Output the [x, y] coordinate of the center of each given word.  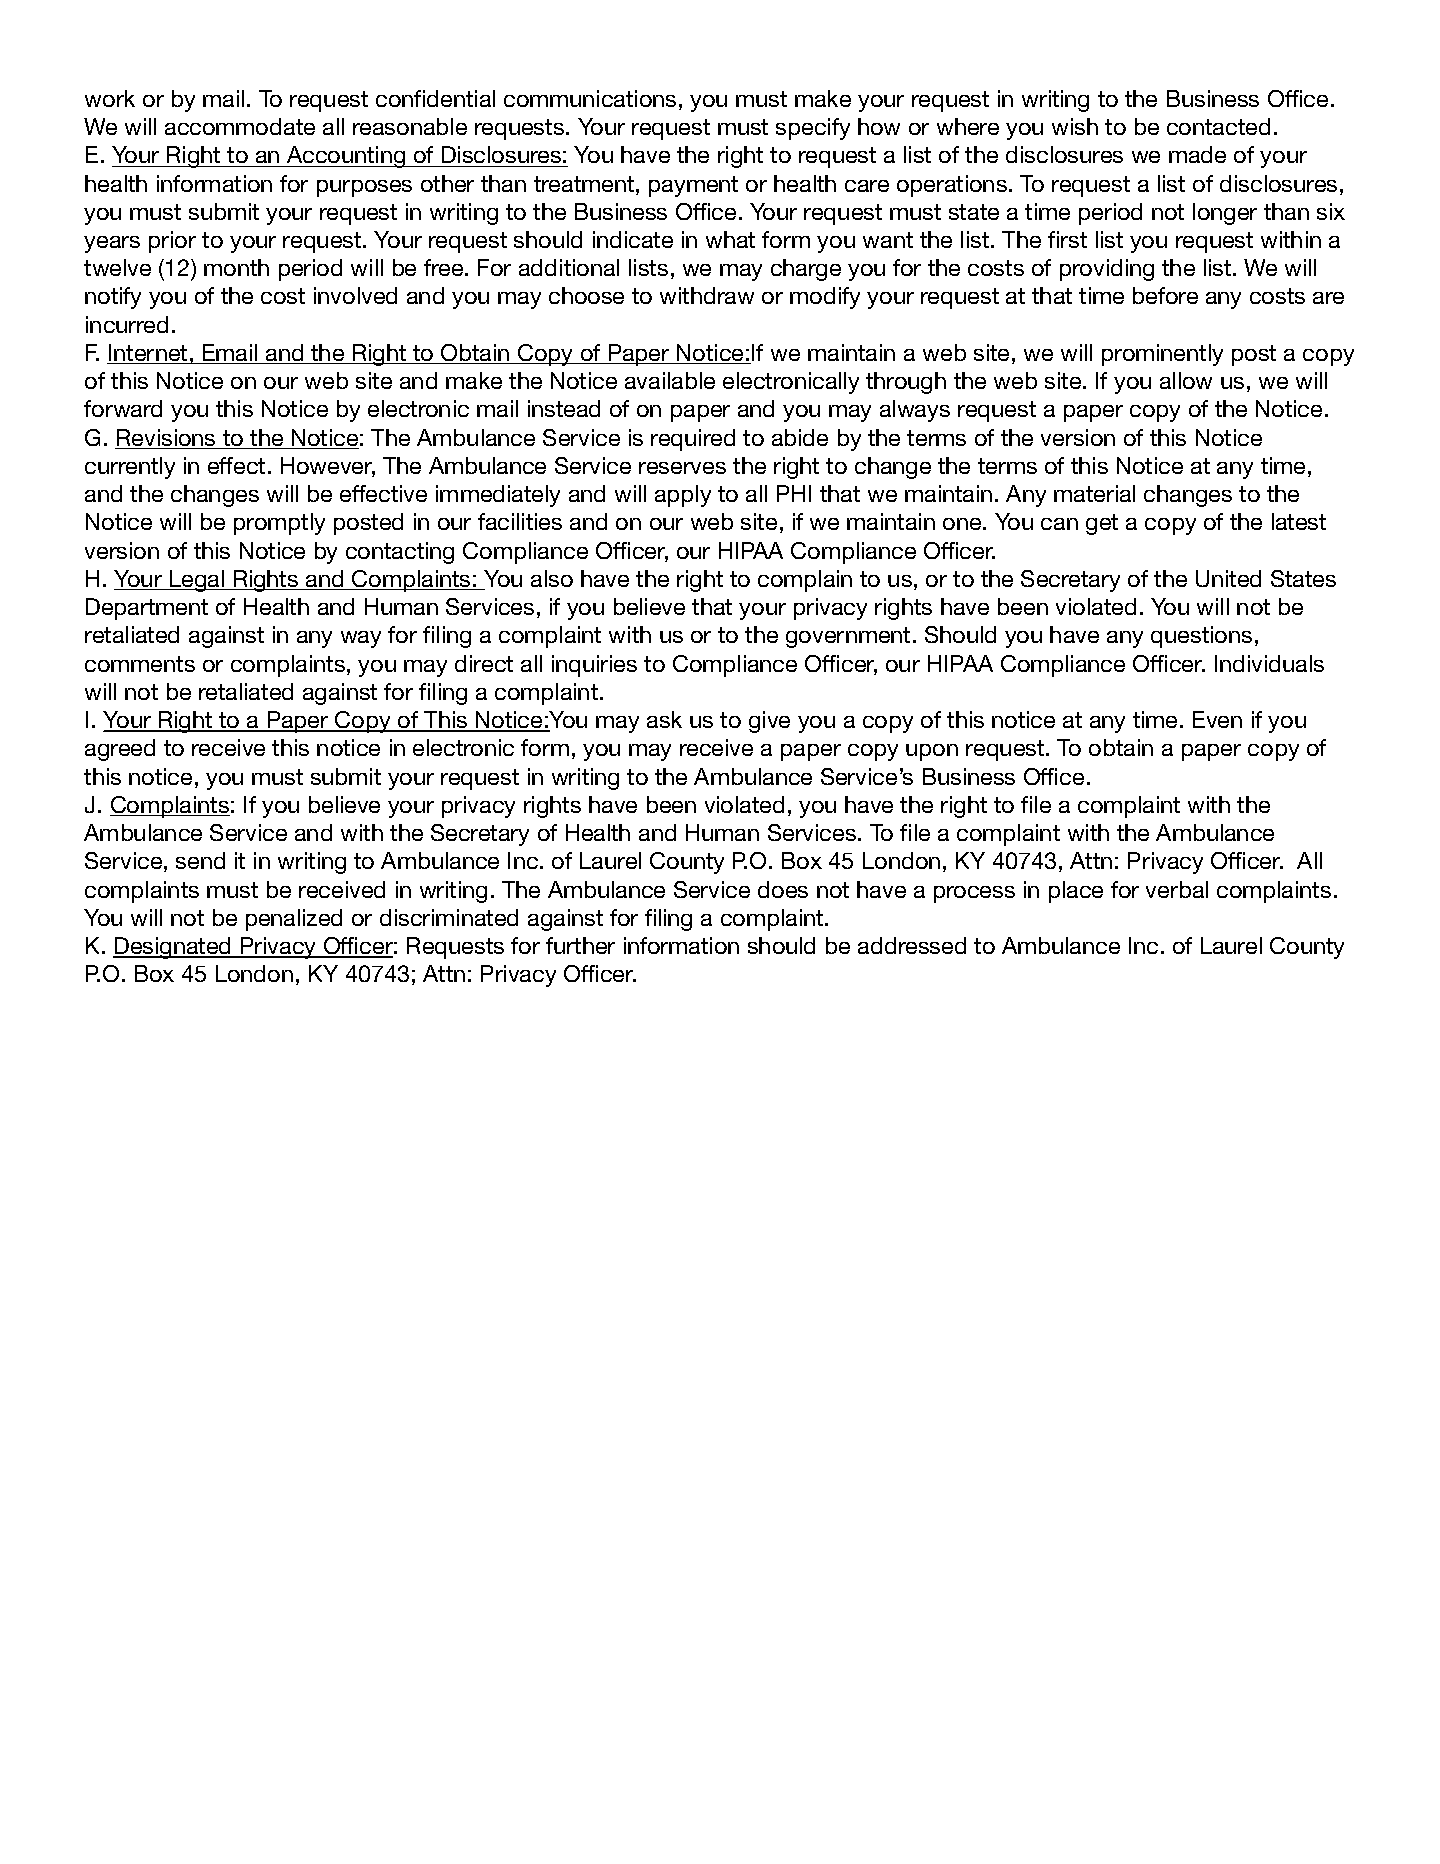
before [1165, 295]
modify [825, 298]
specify [813, 129]
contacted [1218, 126]
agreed [120, 750]
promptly [279, 524]
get [1102, 524]
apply [683, 496]
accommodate [240, 126]
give [769, 722]
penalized [294, 920]
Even [1217, 719]
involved [355, 295]
